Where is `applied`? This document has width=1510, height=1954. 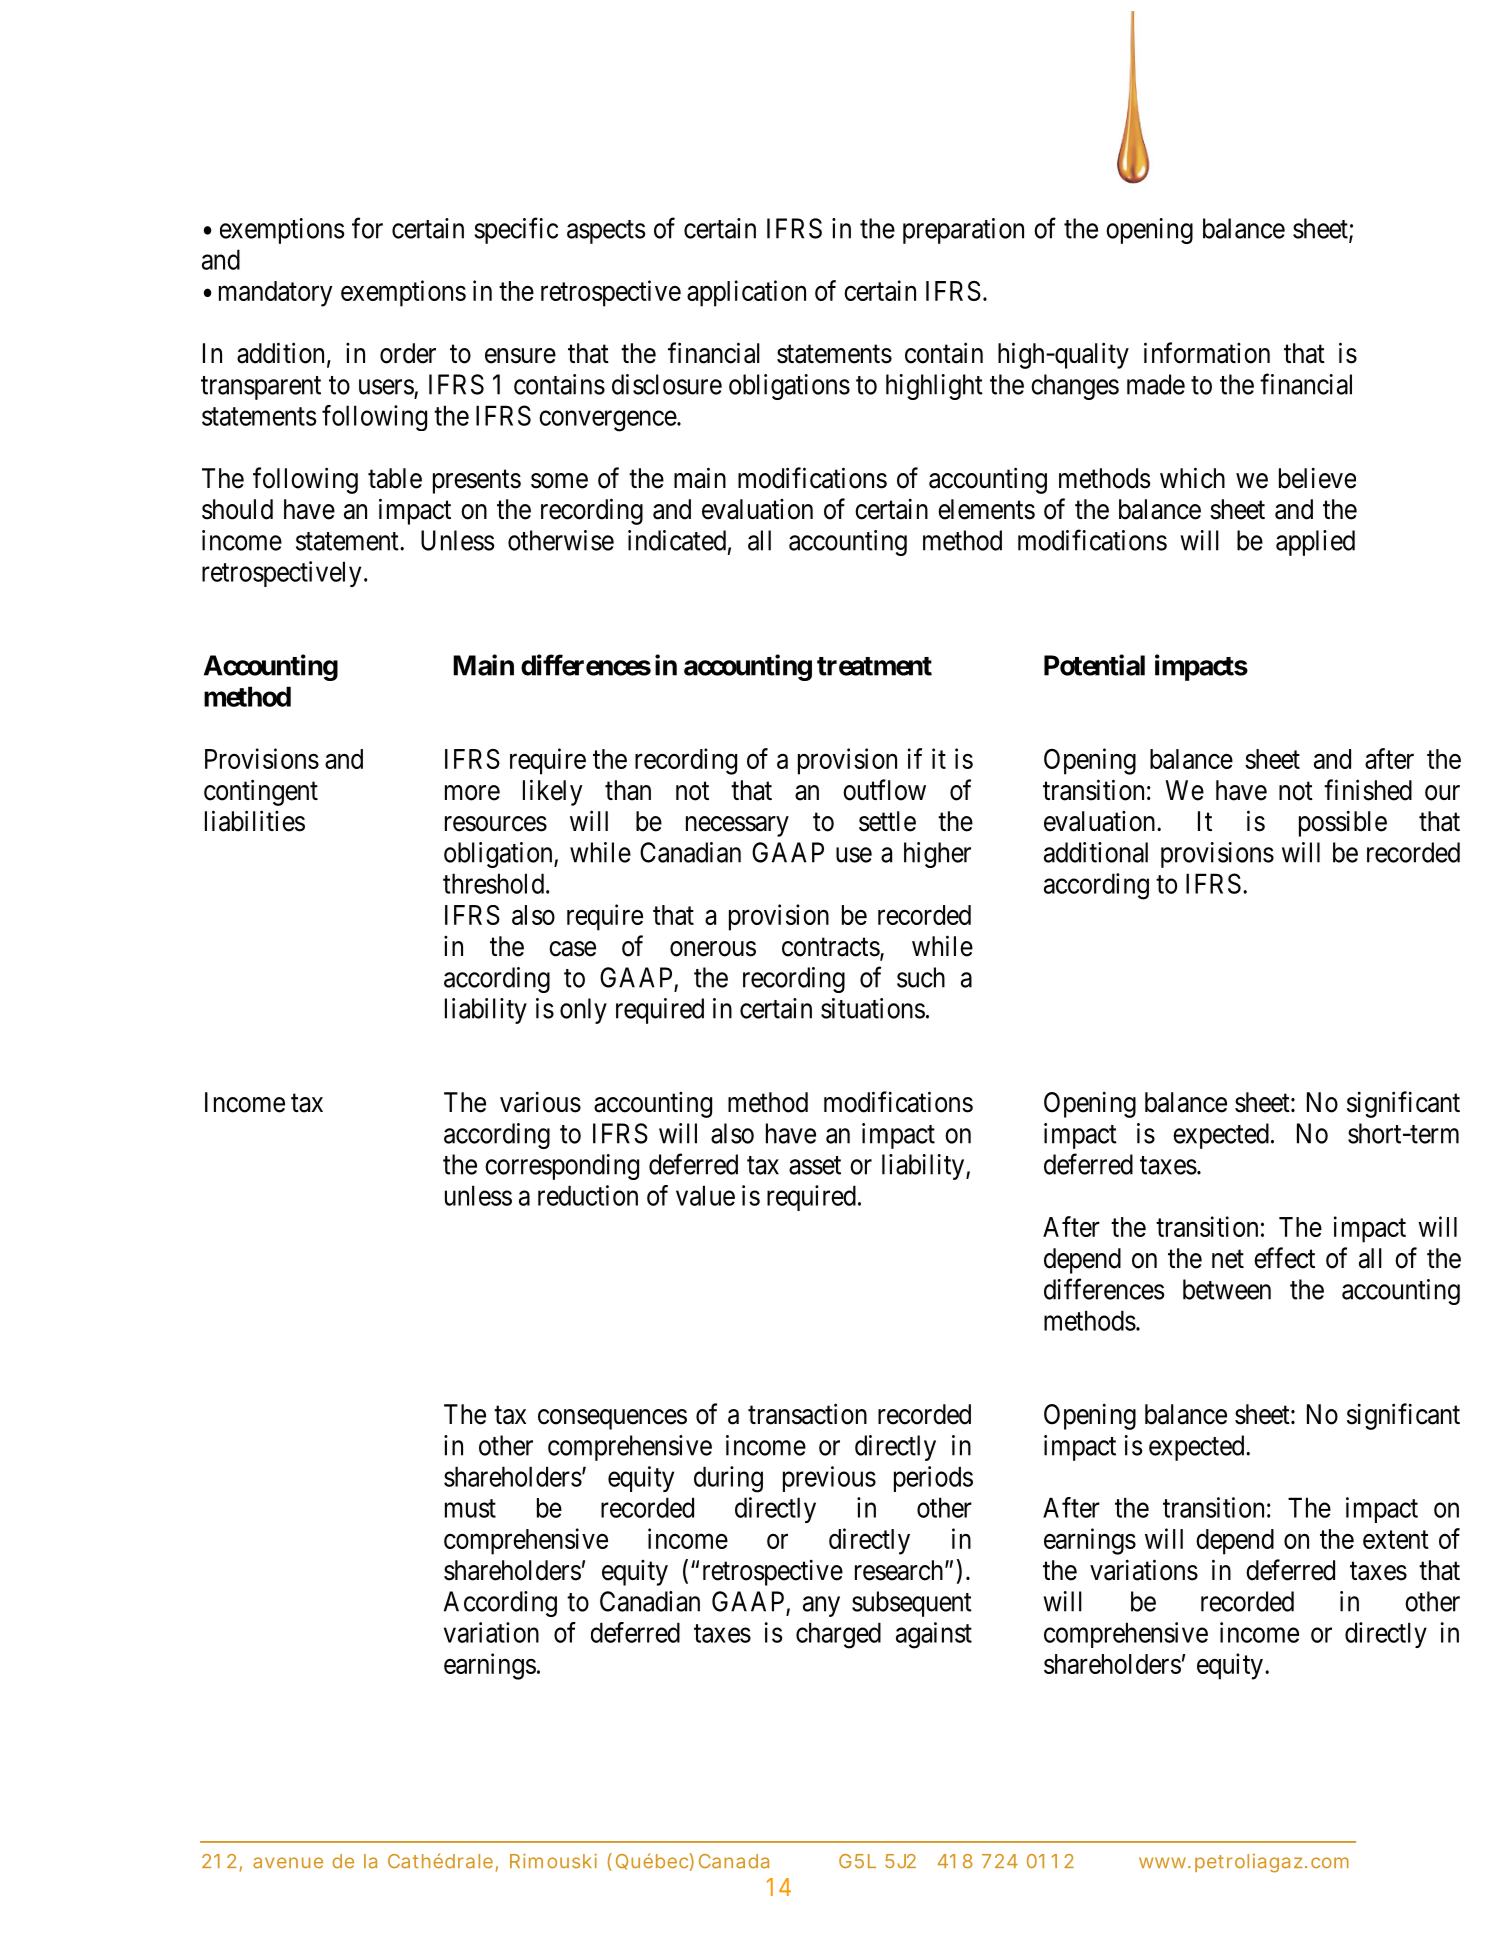 applied is located at coordinates (1315, 543).
